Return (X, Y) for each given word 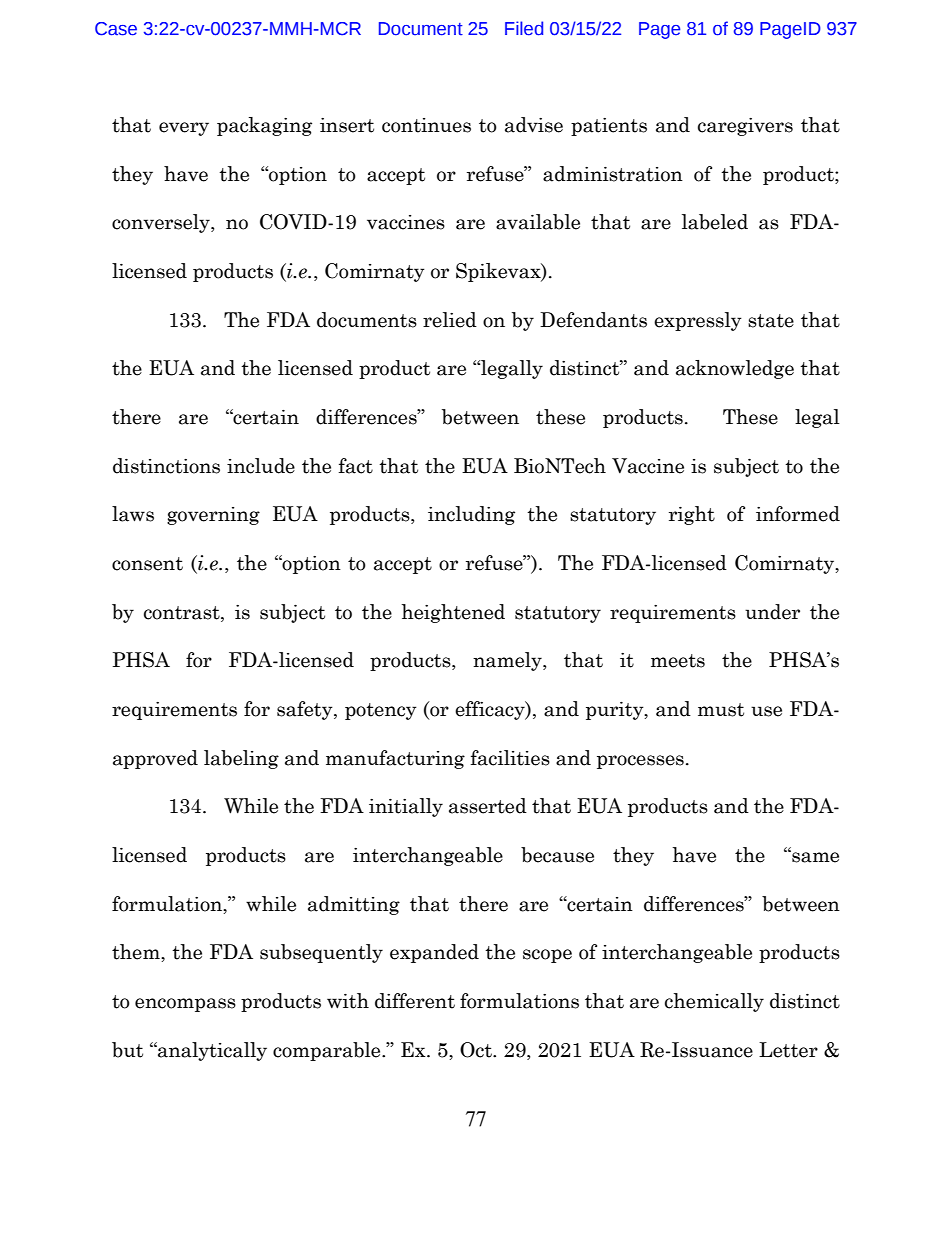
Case (116, 29)
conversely (162, 223)
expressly (698, 321)
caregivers (745, 127)
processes (640, 762)
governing (213, 516)
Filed (524, 28)
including (471, 515)
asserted (488, 806)
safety (306, 710)
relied (450, 320)
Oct (477, 1050)
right (692, 515)
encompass (185, 1005)
